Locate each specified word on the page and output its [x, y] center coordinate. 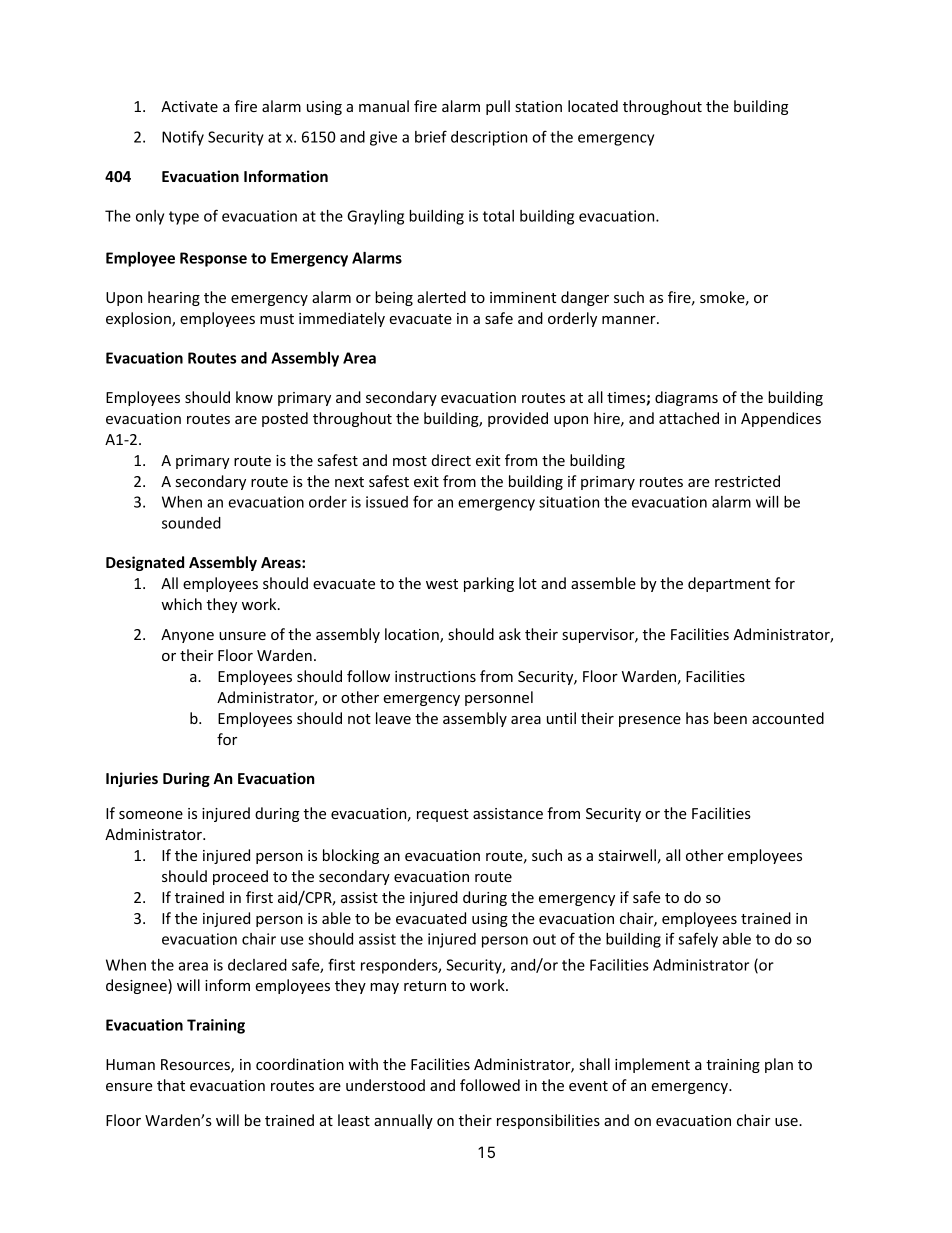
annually [403, 1121]
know [254, 397]
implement [652, 1065]
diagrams [686, 398]
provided [518, 419]
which [181, 604]
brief [431, 136]
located [593, 106]
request [443, 815]
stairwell [627, 855]
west [442, 584]
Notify [183, 138]
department [729, 584]
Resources [196, 1066]
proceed [240, 877]
